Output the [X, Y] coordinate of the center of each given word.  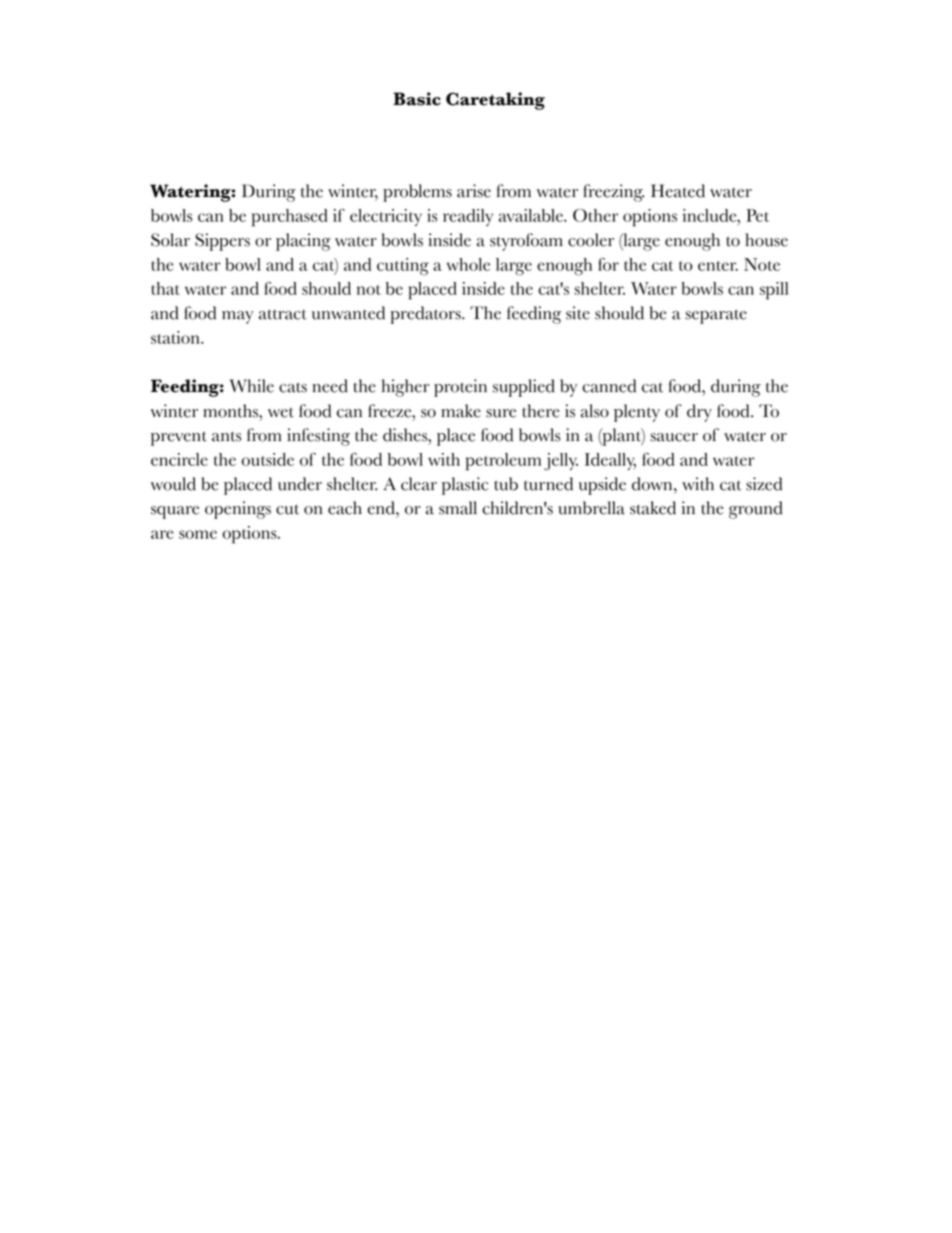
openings [238, 510]
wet [281, 413]
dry [699, 413]
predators [426, 315]
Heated [678, 191]
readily [468, 217]
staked [653, 508]
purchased [290, 218]
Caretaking [495, 101]
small [458, 508]
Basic [417, 99]
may [237, 317]
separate [716, 316]
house [766, 240]
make [461, 411]
